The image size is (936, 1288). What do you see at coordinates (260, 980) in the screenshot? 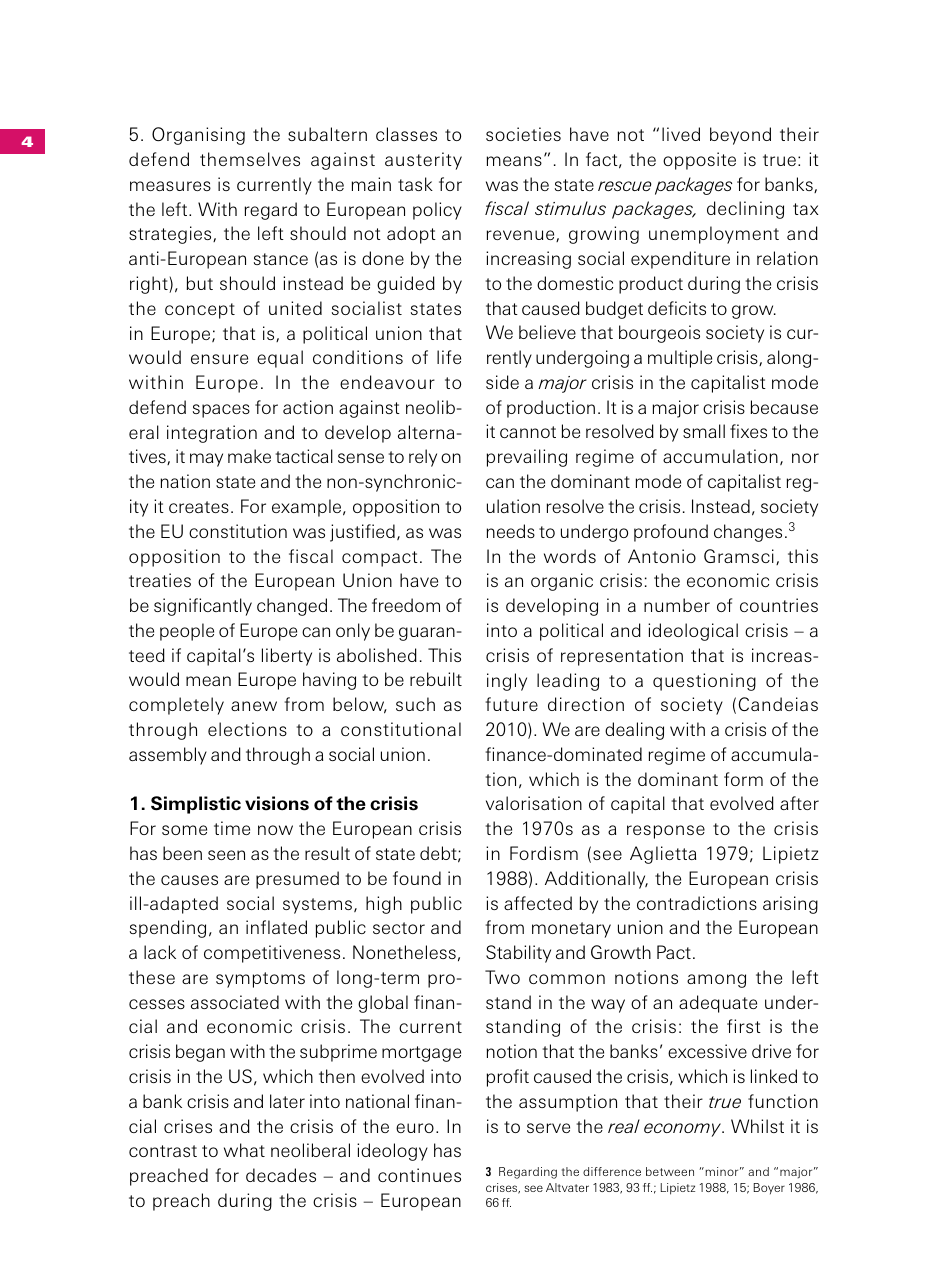
I see `symptoms` at bounding box center [260, 980].
